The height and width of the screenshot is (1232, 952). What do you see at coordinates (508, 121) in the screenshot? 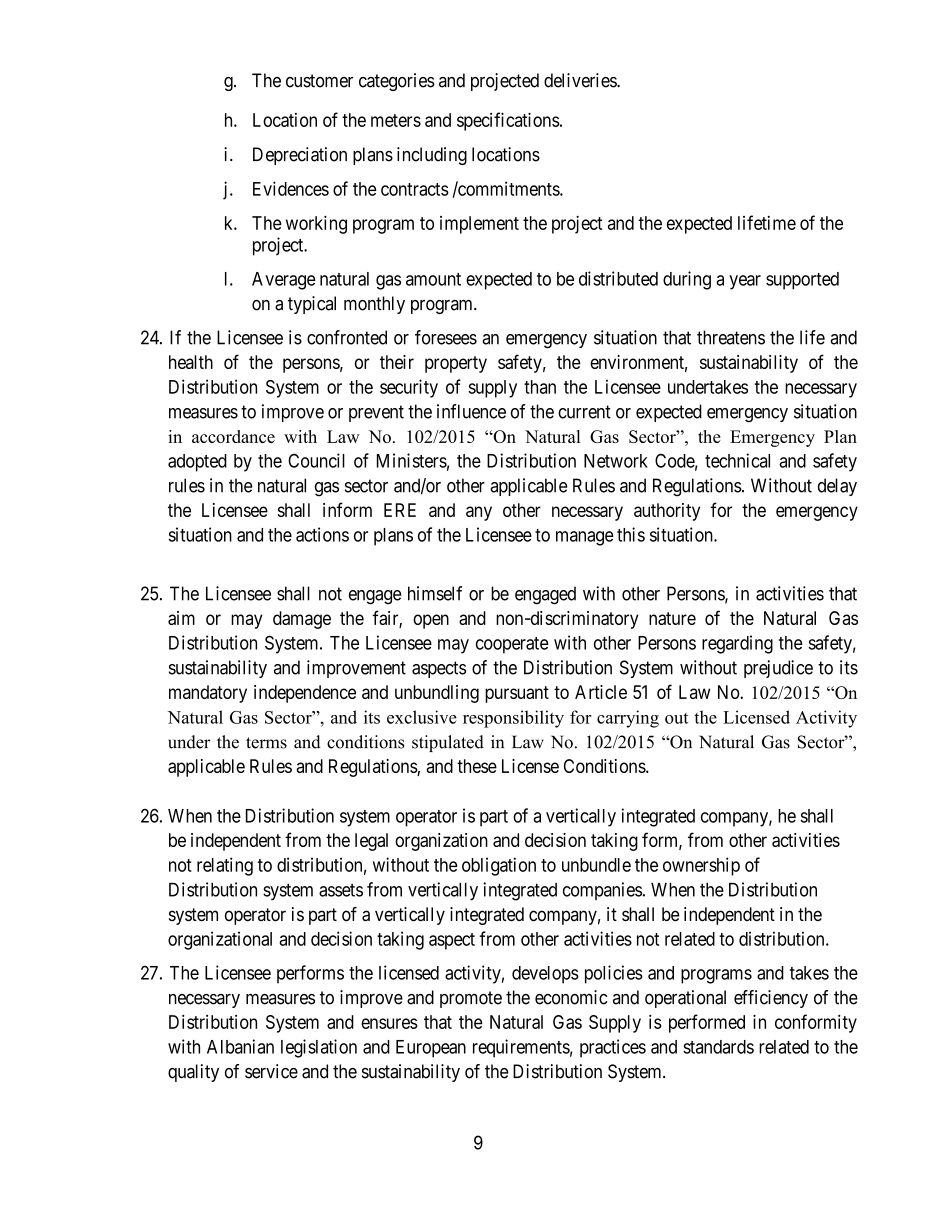
I see `specifications` at bounding box center [508, 121].
